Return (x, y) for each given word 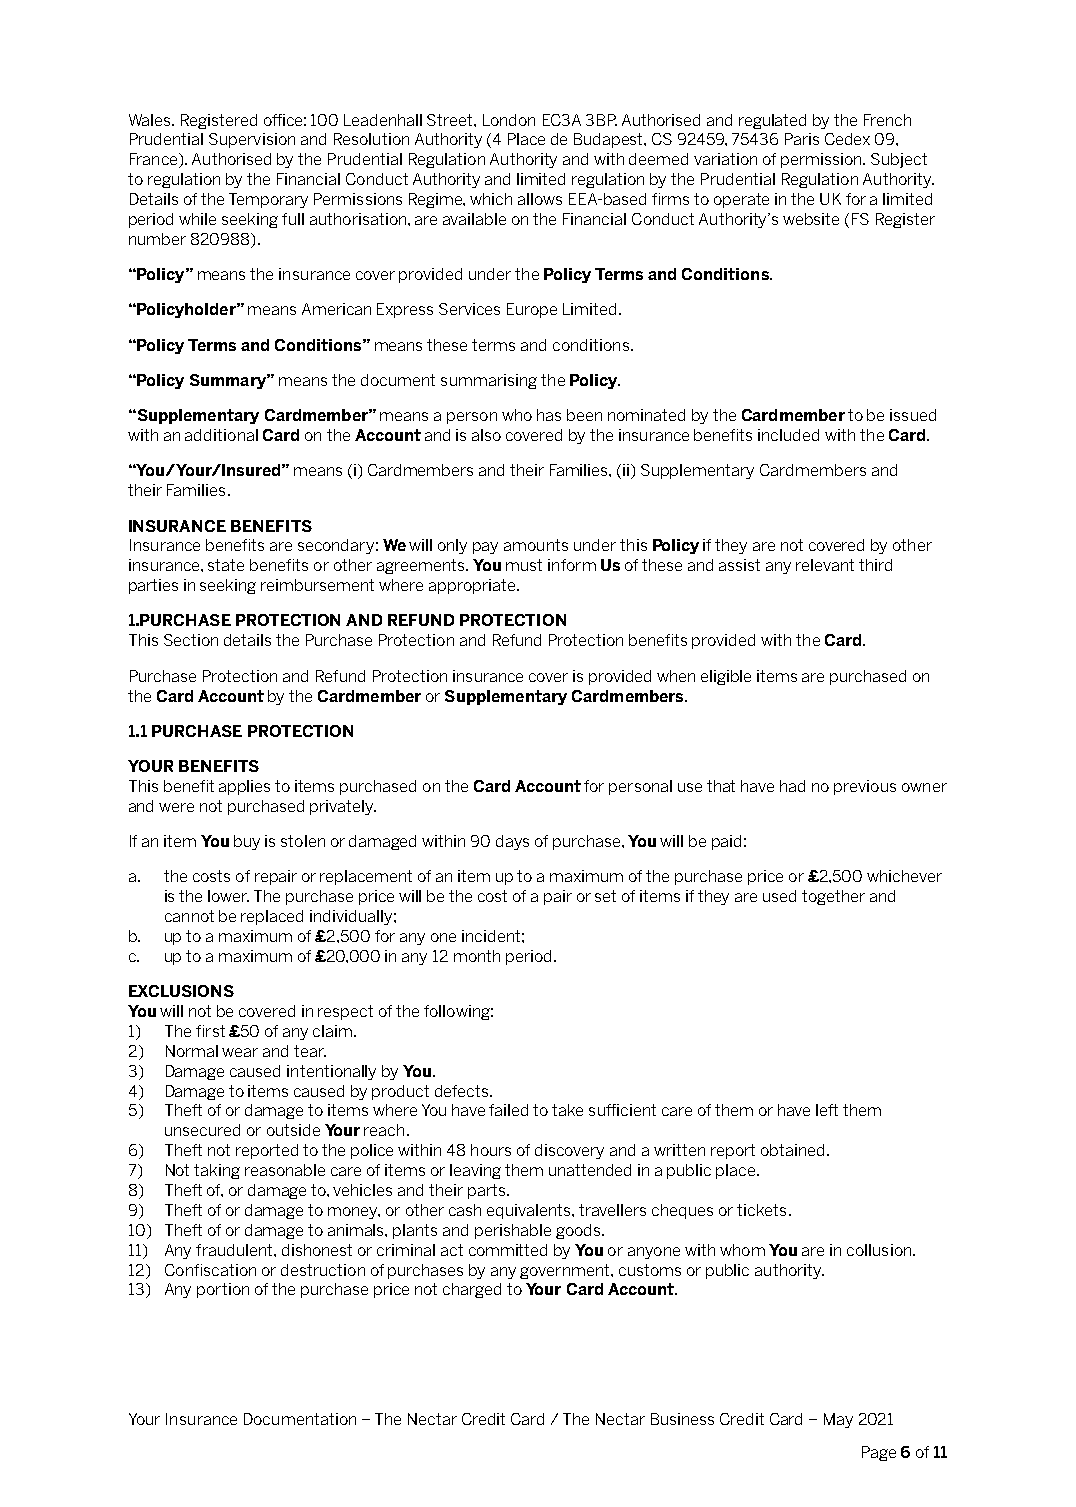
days (512, 842)
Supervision (252, 140)
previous (865, 787)
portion (223, 1290)
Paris (802, 139)
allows (540, 199)
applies (244, 787)
